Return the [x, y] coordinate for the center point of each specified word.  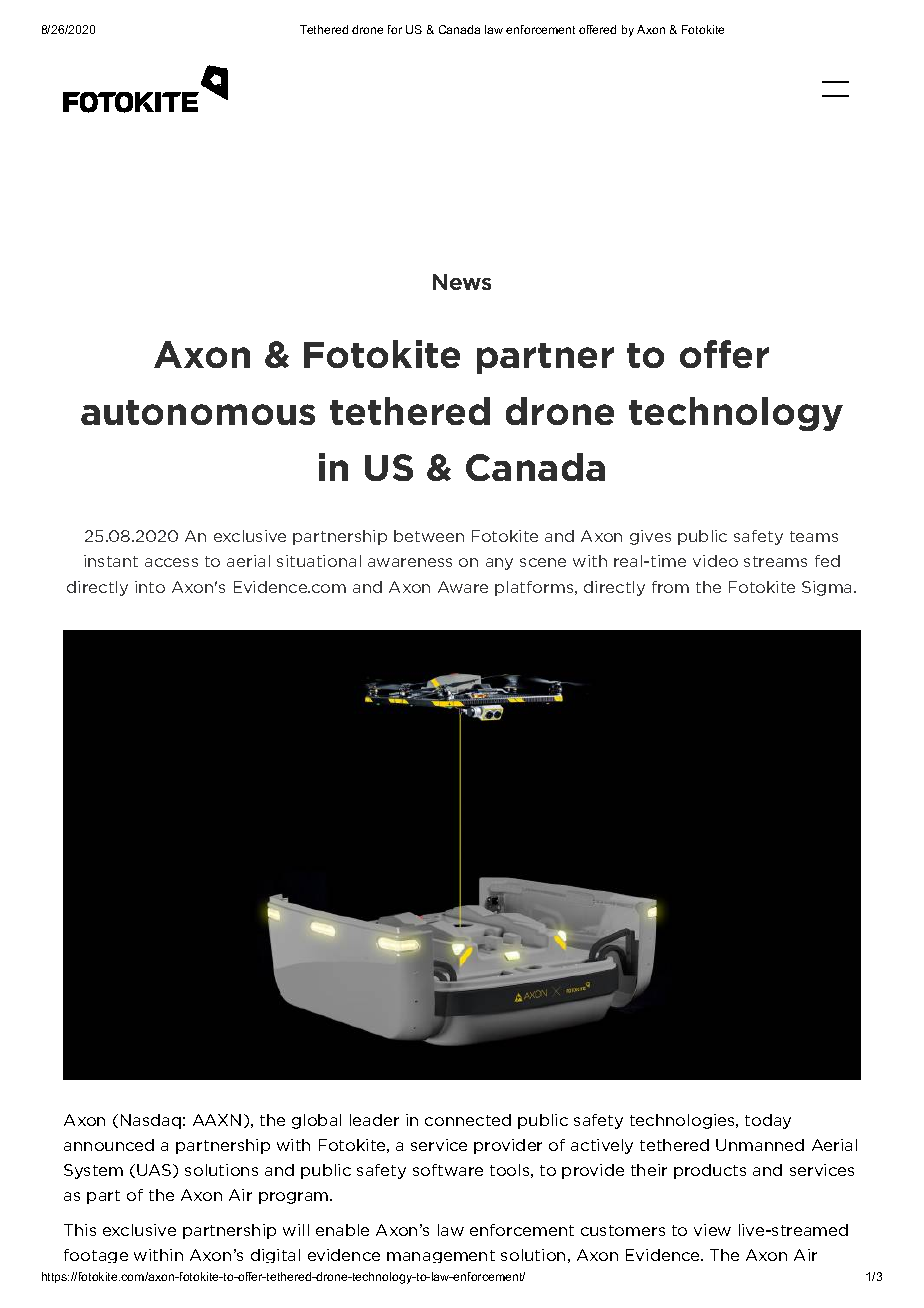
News [462, 282]
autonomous [198, 412]
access [171, 562]
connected [468, 1120]
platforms [535, 588]
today [768, 1121]
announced [109, 1145]
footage [96, 1256]
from [670, 587]
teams [814, 536]
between [429, 536]
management [441, 1256]
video [715, 561]
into [150, 587]
